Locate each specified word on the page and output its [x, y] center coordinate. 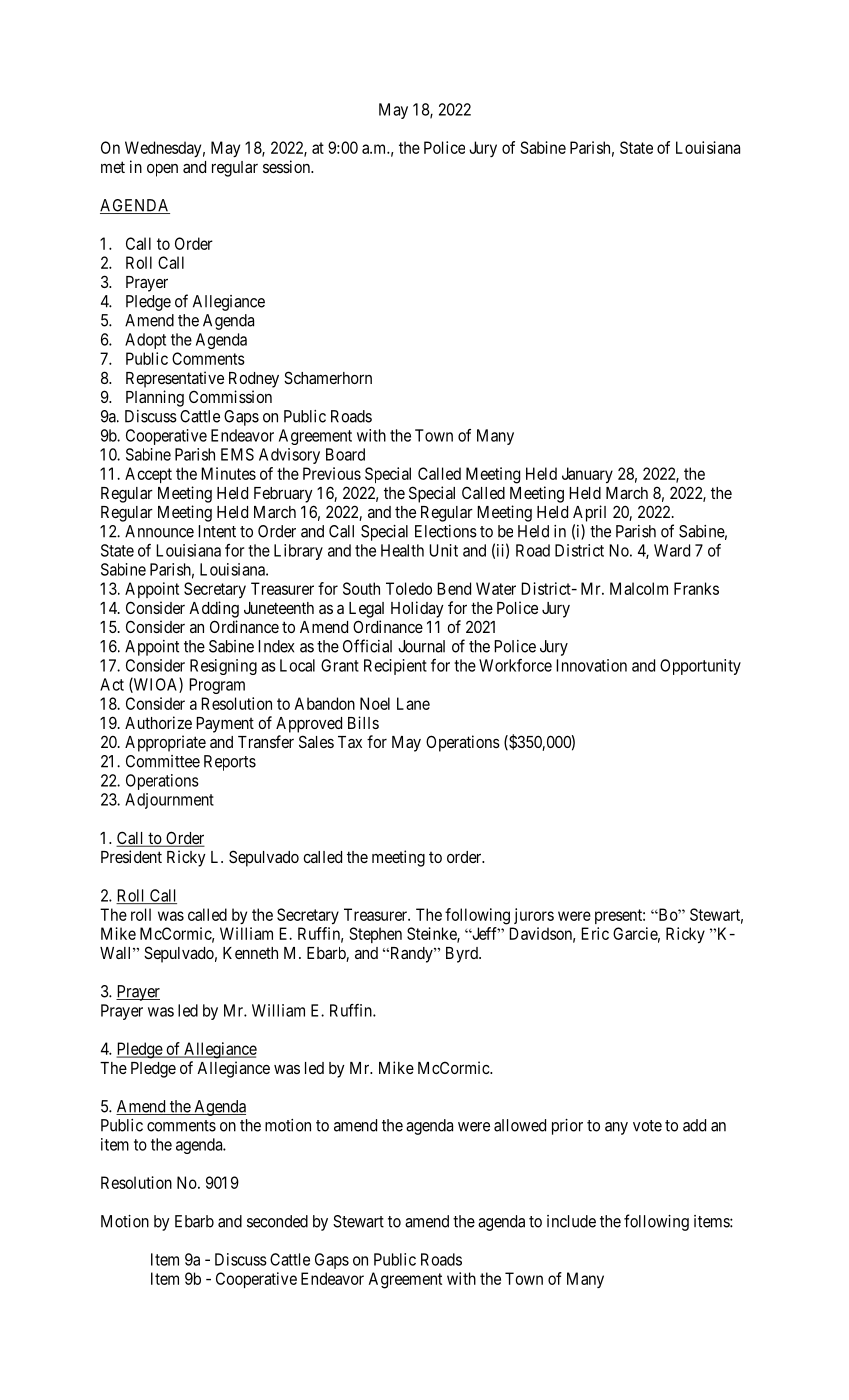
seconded [277, 1221]
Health [402, 550]
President [131, 856]
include [571, 1221]
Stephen [376, 935]
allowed [520, 1125]
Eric [595, 933]
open [162, 170]
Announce [159, 531]
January [587, 475]
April [589, 513]
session [288, 166]
